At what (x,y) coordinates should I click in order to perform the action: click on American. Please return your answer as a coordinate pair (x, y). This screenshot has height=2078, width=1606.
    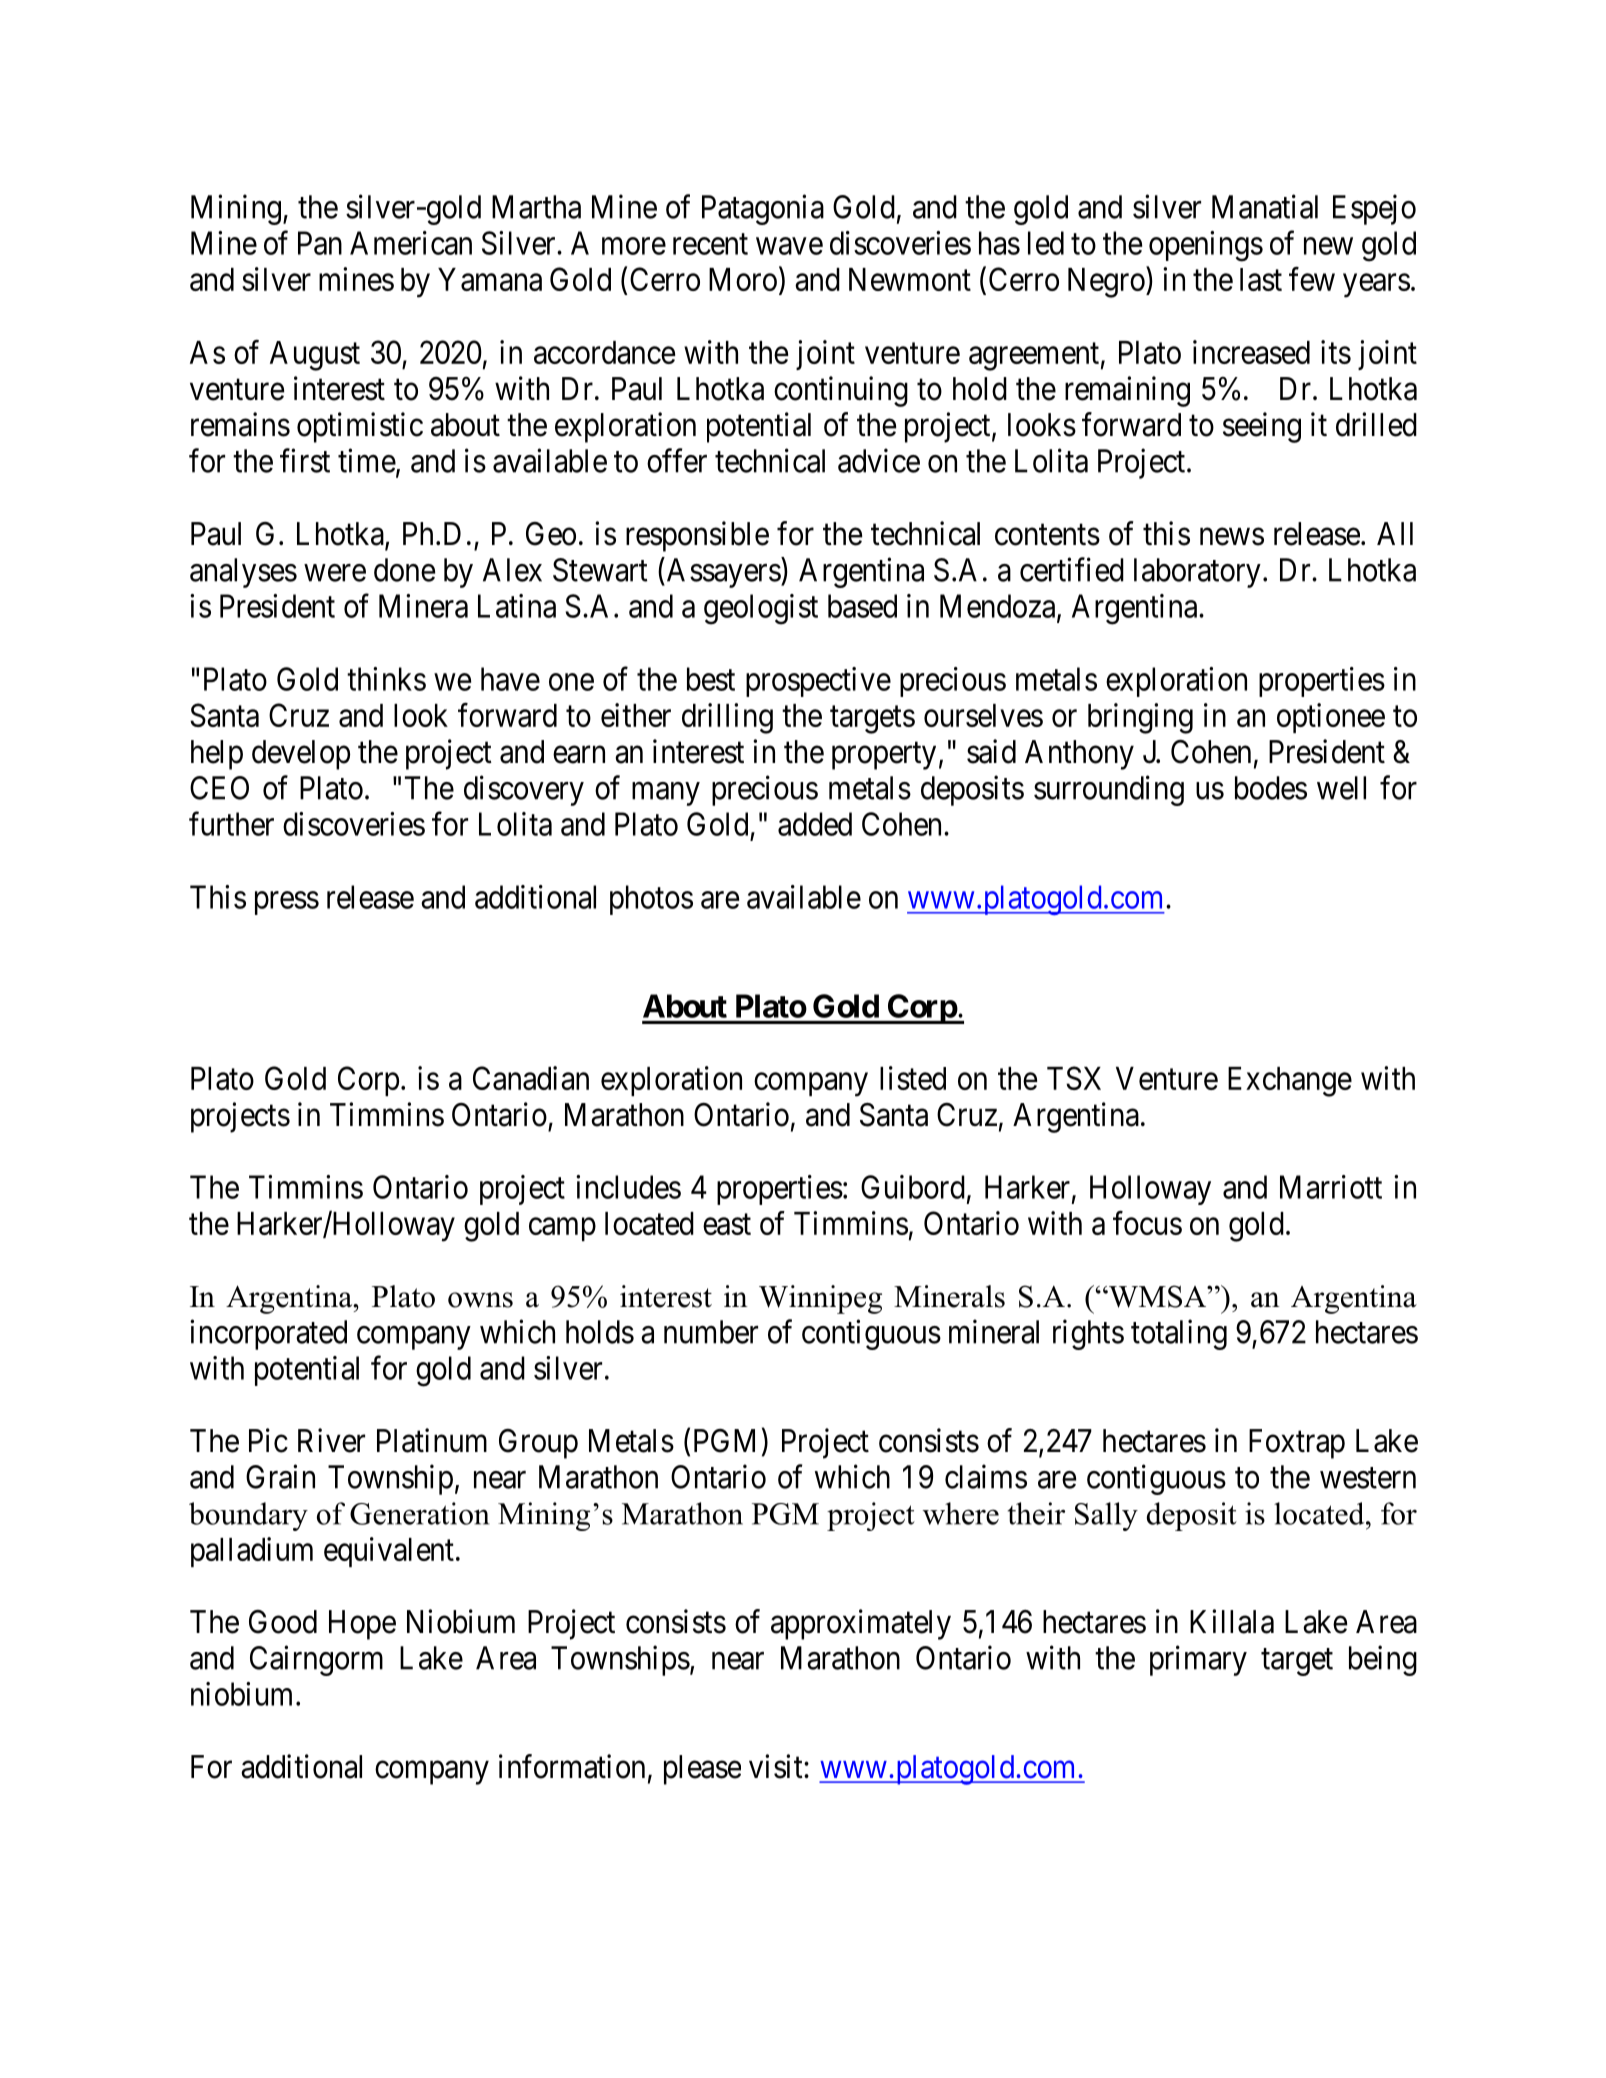
    Looking at the image, I should click on (411, 243).
